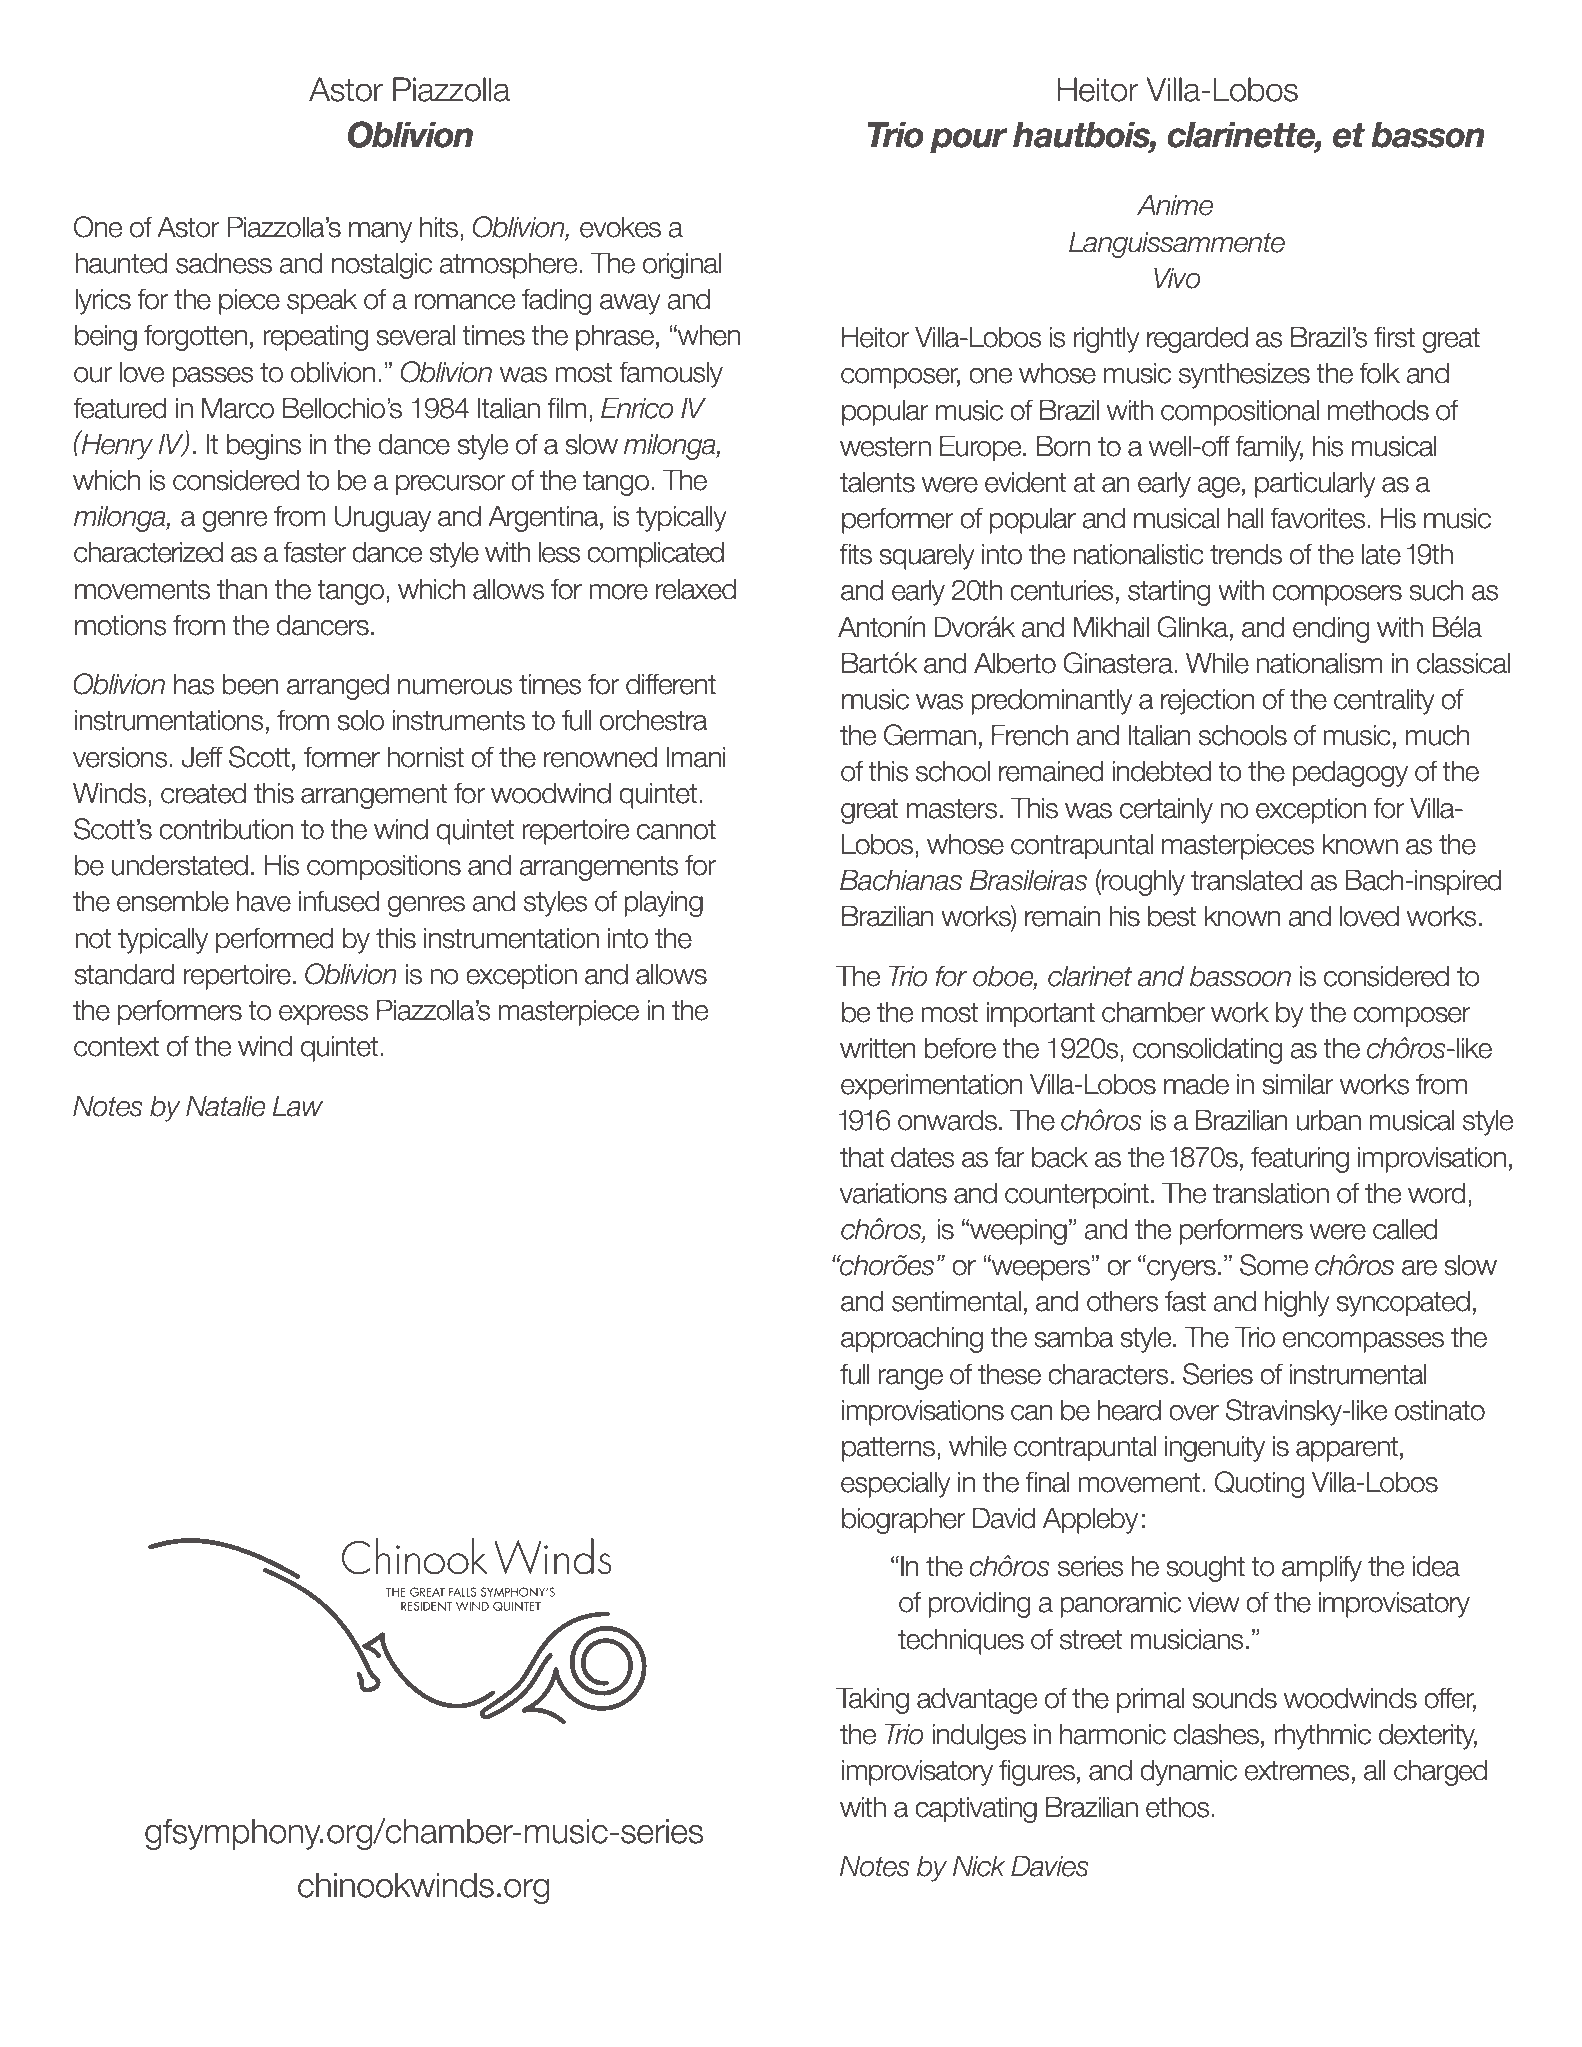 This screenshot has width=1582, height=2047. Describe the element at coordinates (682, 265) in the screenshot. I see `original` at that location.
